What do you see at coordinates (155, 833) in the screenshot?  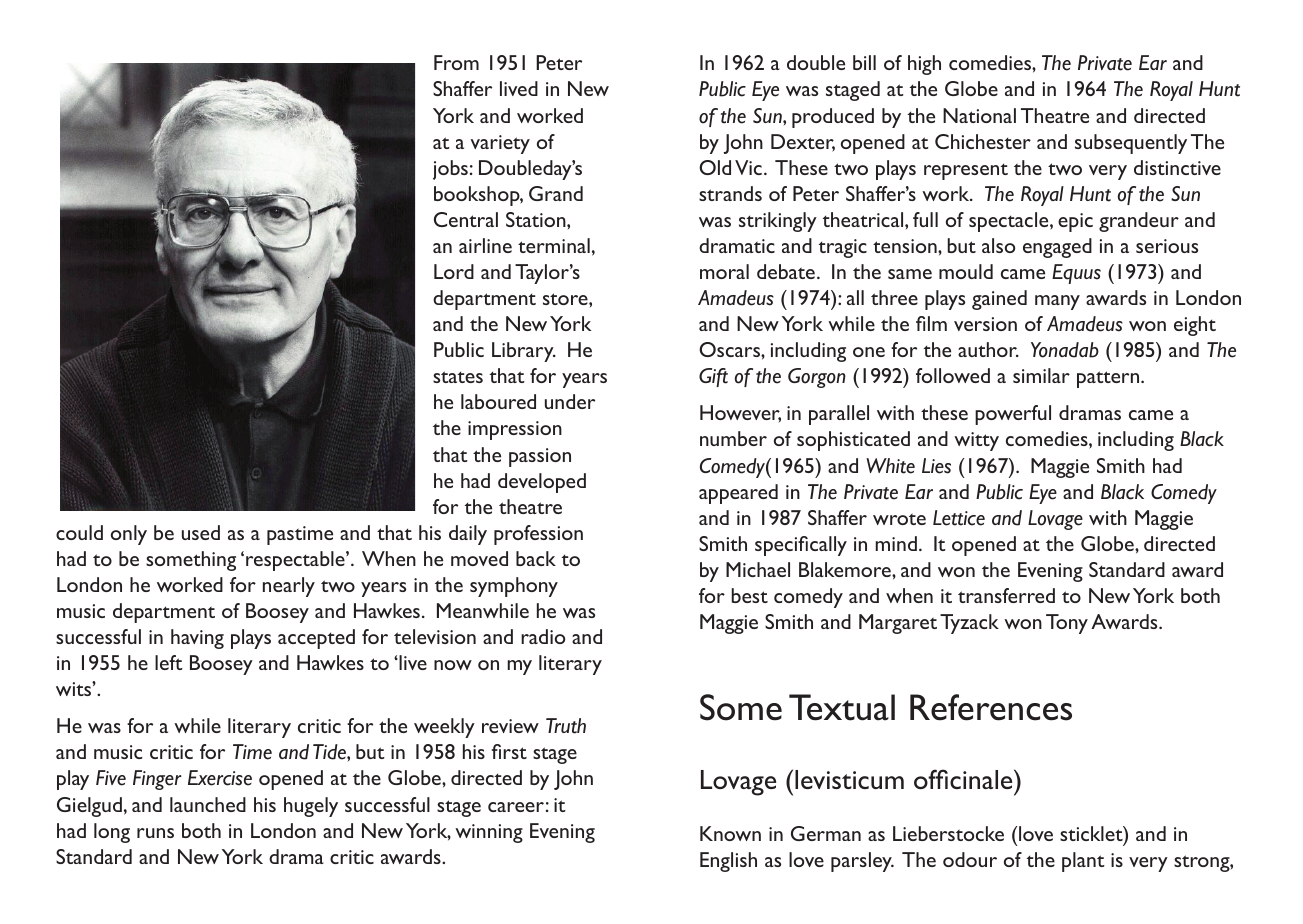 I see `runs` at bounding box center [155, 833].
